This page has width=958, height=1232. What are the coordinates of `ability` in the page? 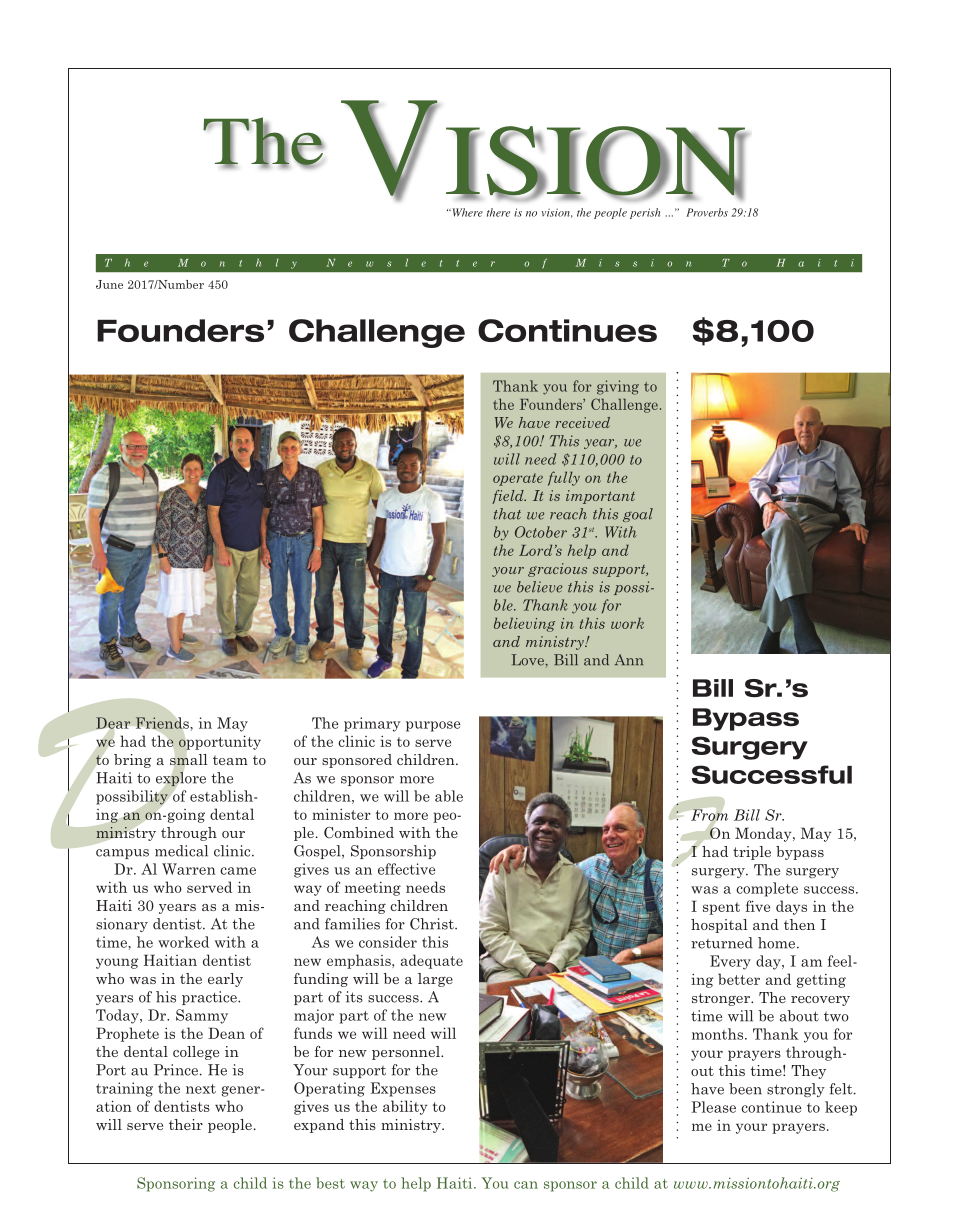 It's located at (405, 1107).
